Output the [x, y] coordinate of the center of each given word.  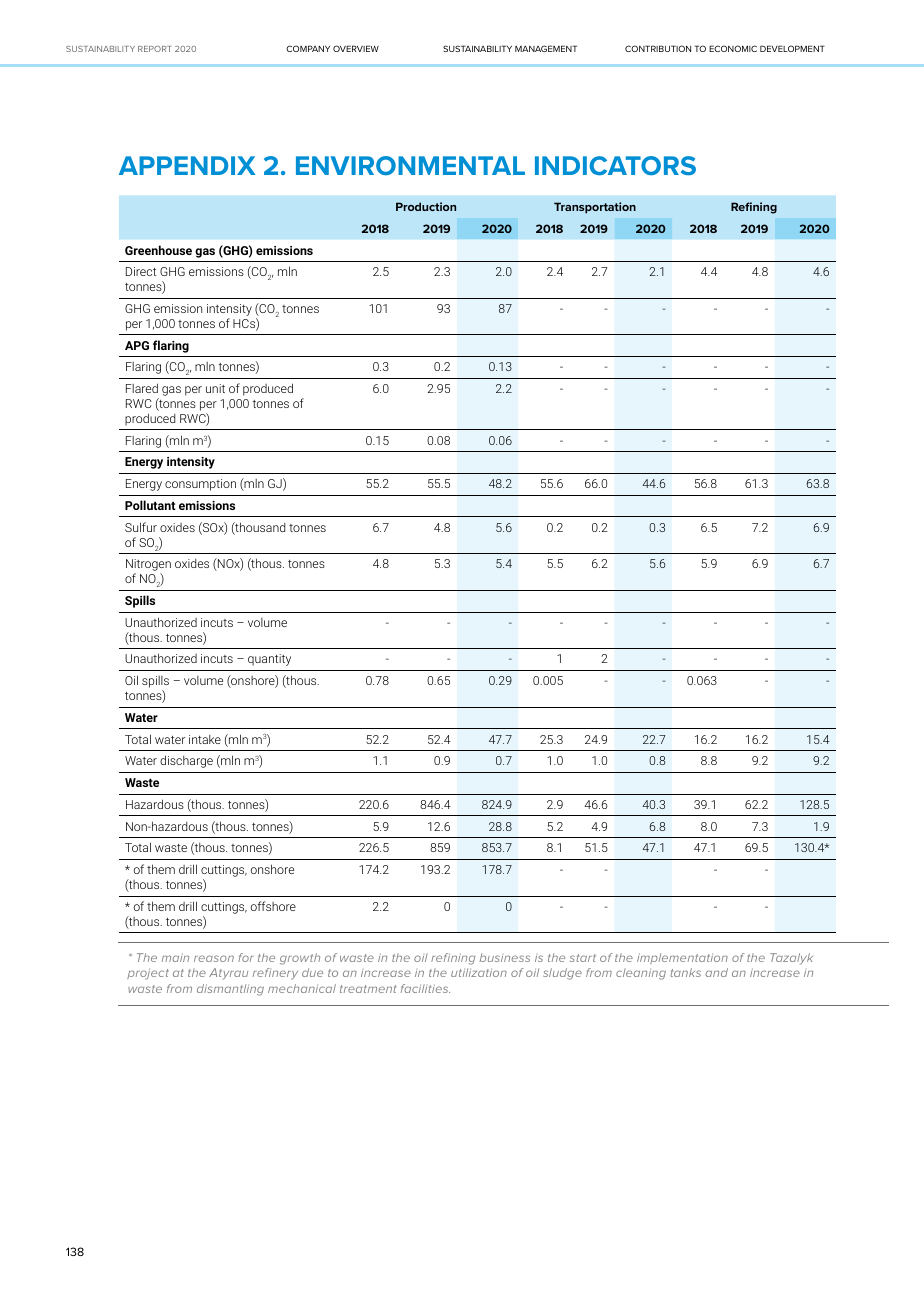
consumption [200, 485]
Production [426, 206]
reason [214, 958]
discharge [186, 761]
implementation [682, 958]
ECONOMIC [733, 48]
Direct [141, 271]
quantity [269, 660]
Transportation [595, 208]
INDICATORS [615, 165]
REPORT [155, 49]
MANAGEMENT [546, 48]
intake [205, 739]
